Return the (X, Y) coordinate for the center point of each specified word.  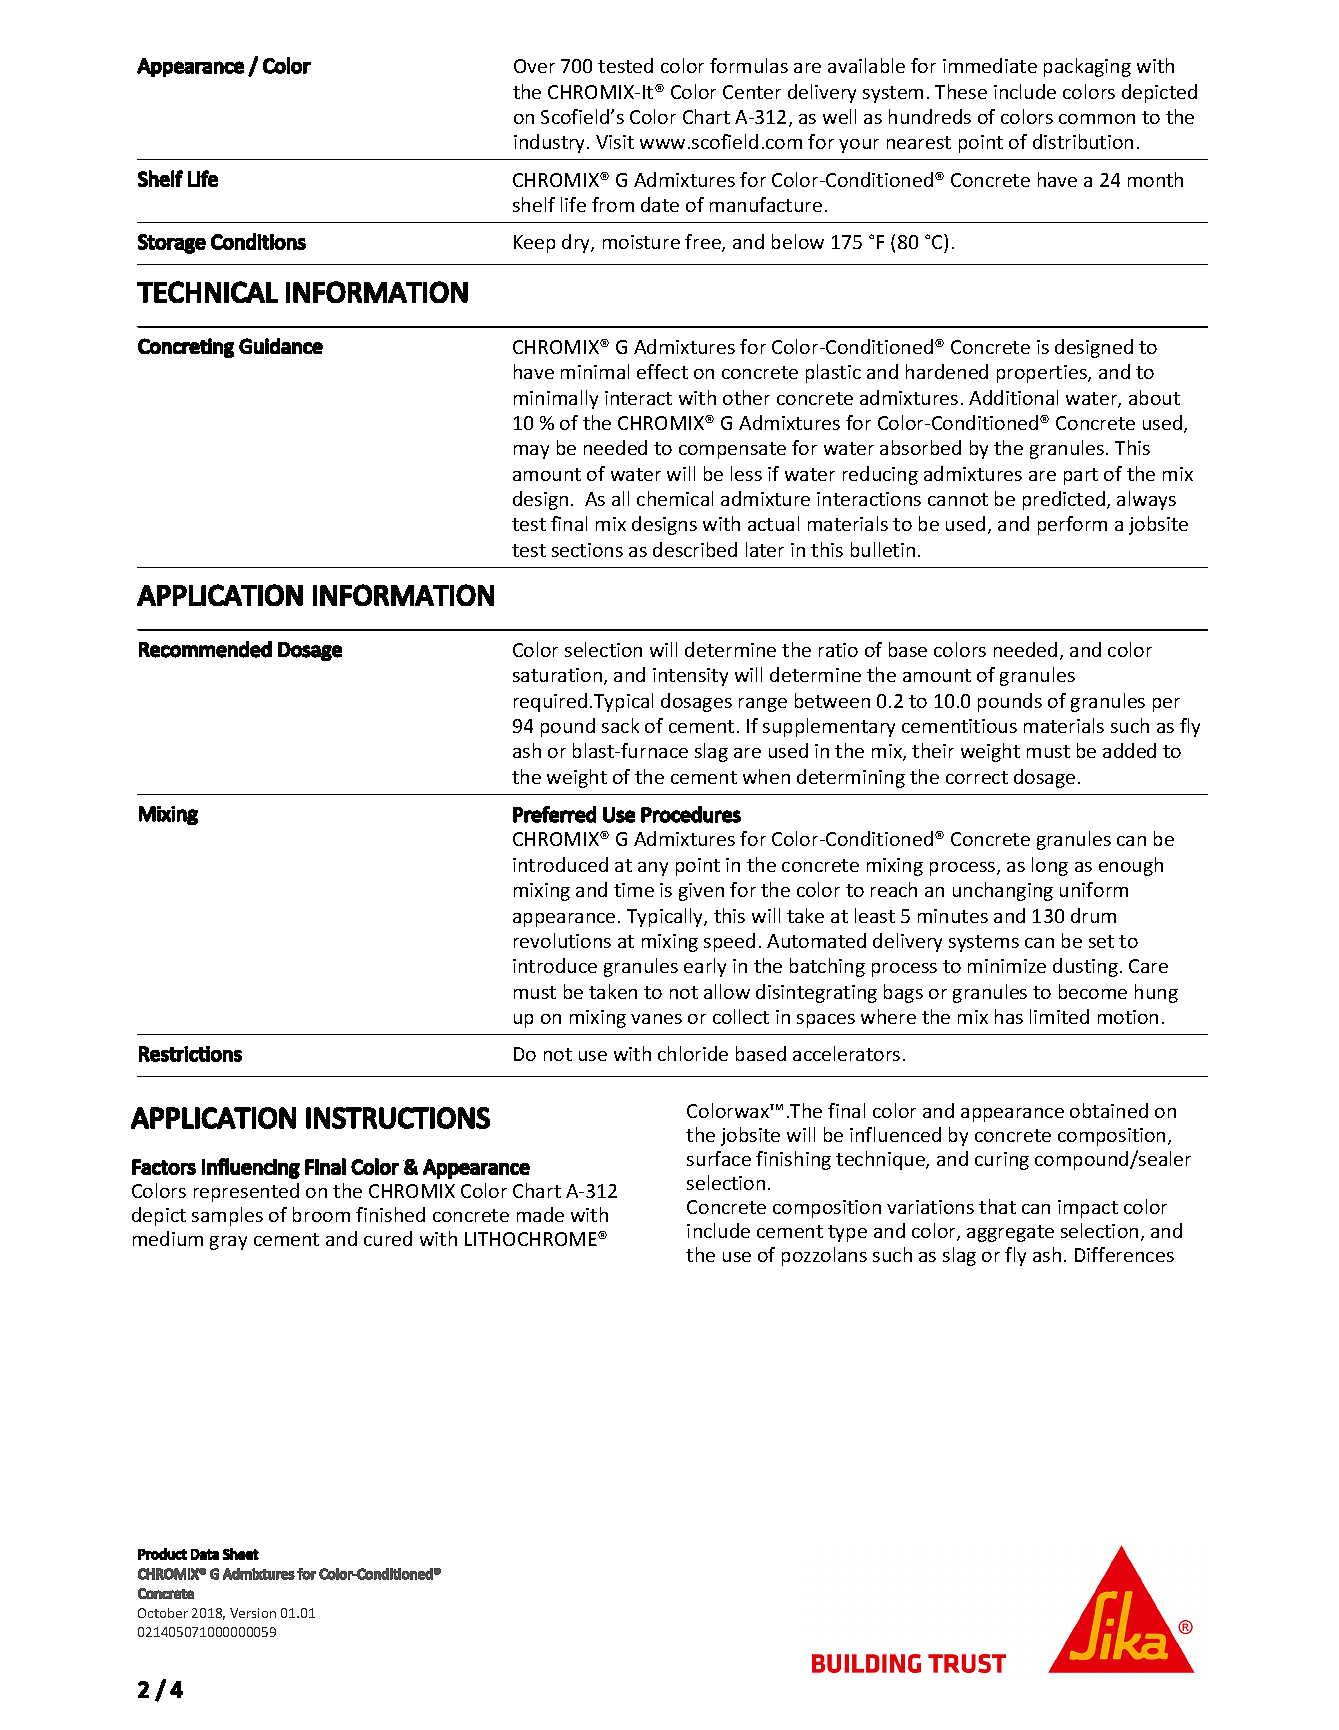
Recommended (205, 649)
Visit (615, 142)
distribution (1083, 141)
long (1050, 866)
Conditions (258, 241)
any (653, 869)
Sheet (241, 1554)
